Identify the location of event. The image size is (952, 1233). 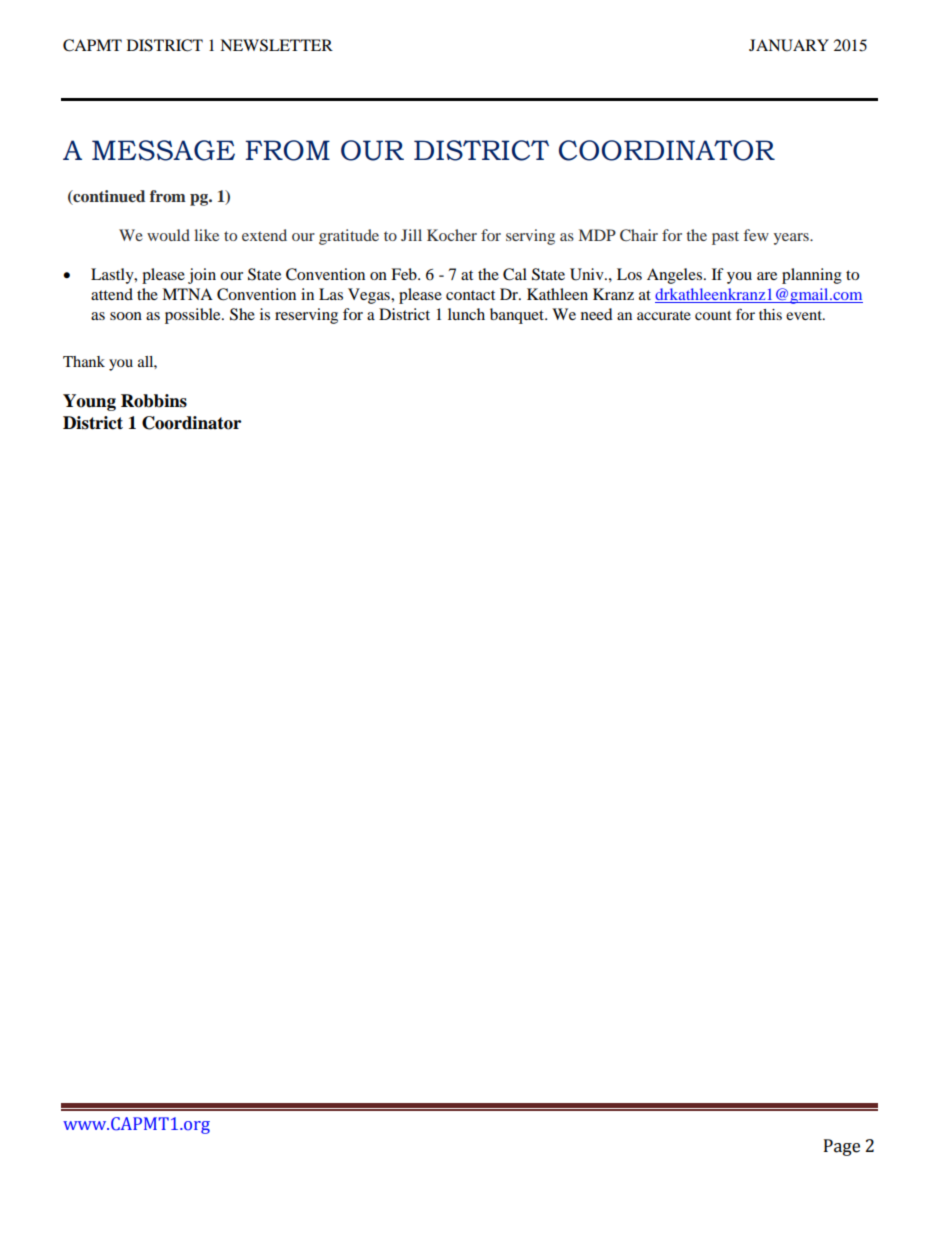
(805, 315).
